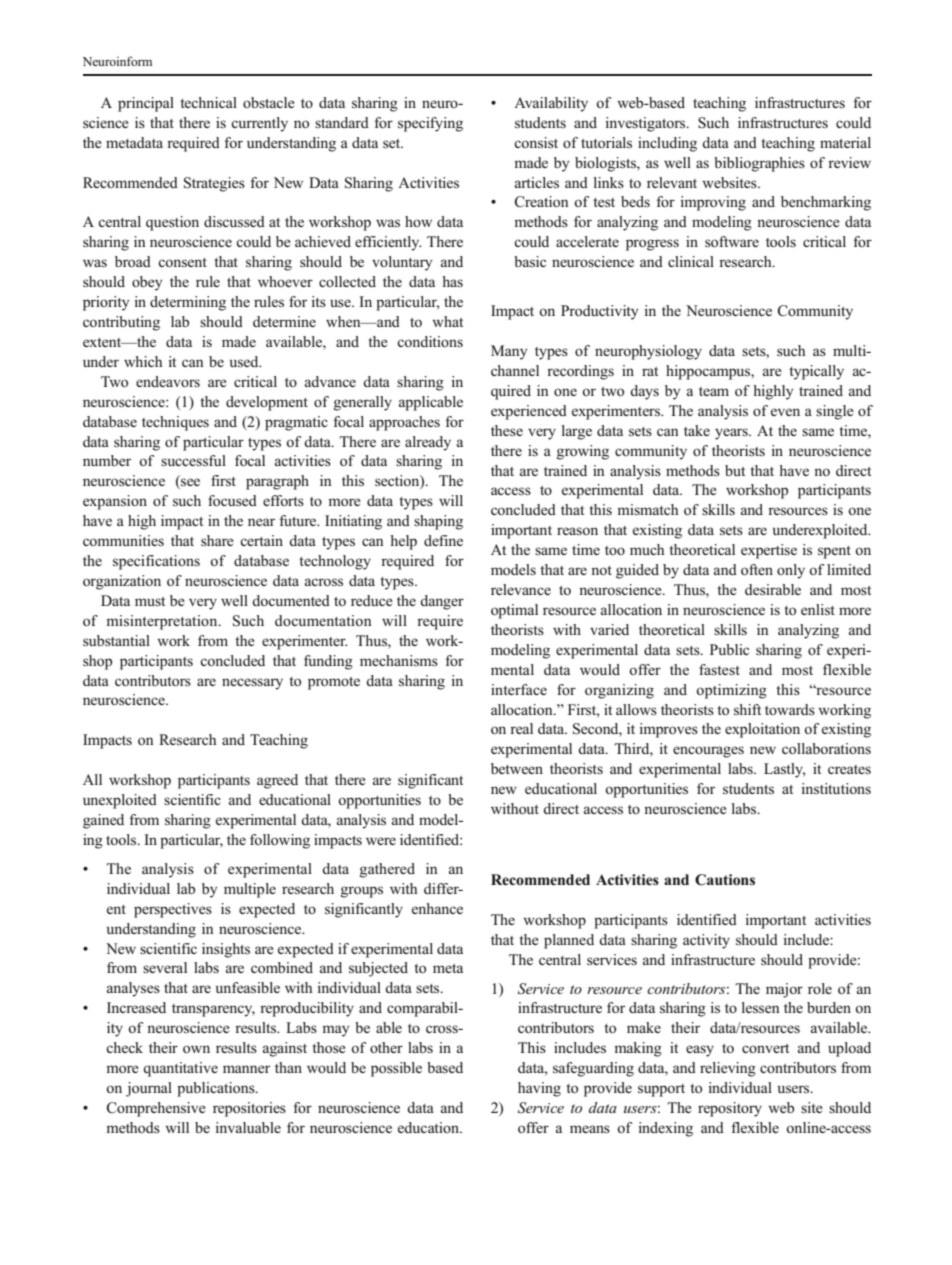 Image resolution: width=952 pixels, height=1265 pixels. What do you see at coordinates (430, 124) in the screenshot?
I see `specifying` at bounding box center [430, 124].
